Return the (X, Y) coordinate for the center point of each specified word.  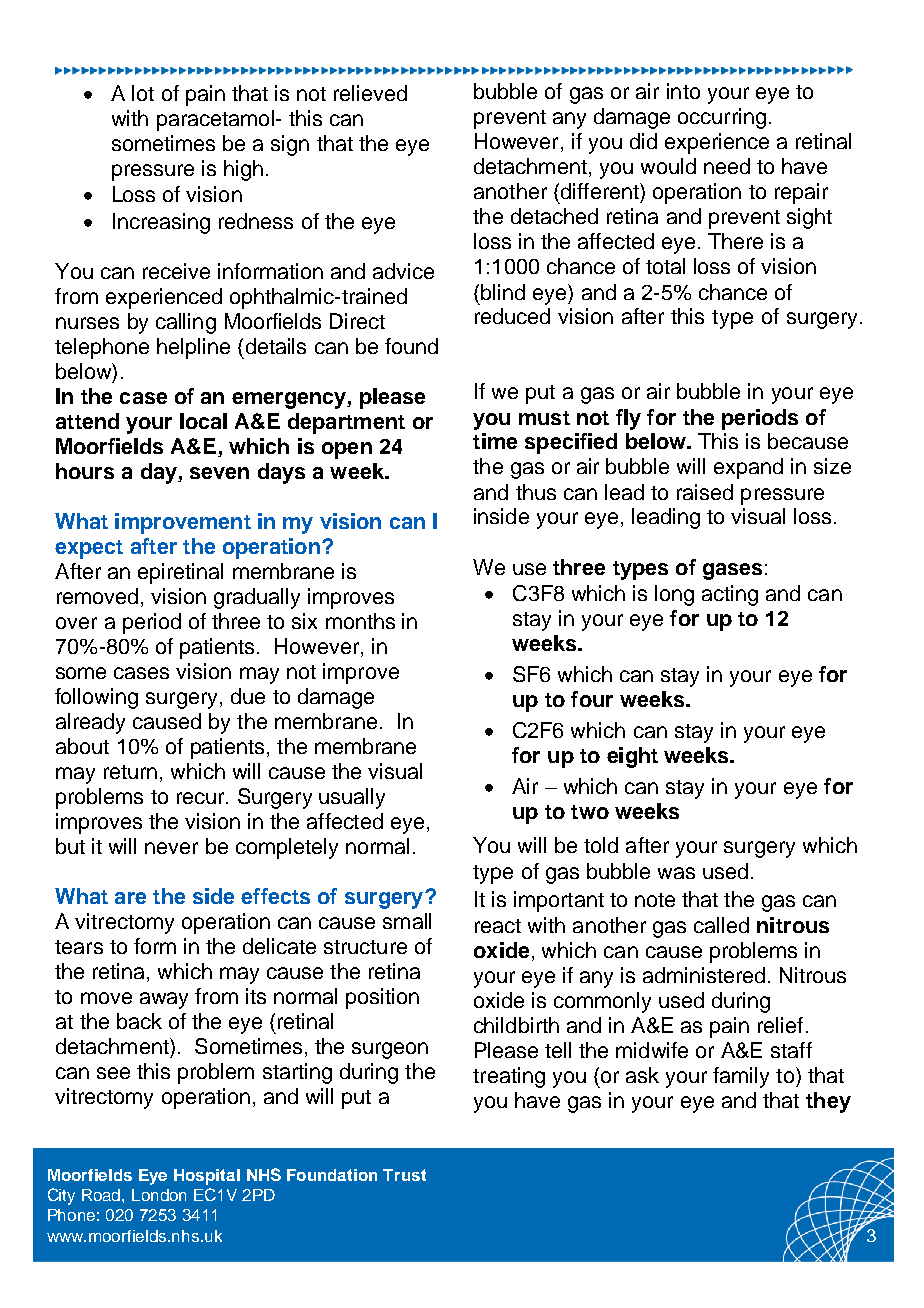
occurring (722, 118)
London (159, 1195)
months (360, 621)
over (76, 623)
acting (730, 595)
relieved (370, 93)
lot (143, 93)
